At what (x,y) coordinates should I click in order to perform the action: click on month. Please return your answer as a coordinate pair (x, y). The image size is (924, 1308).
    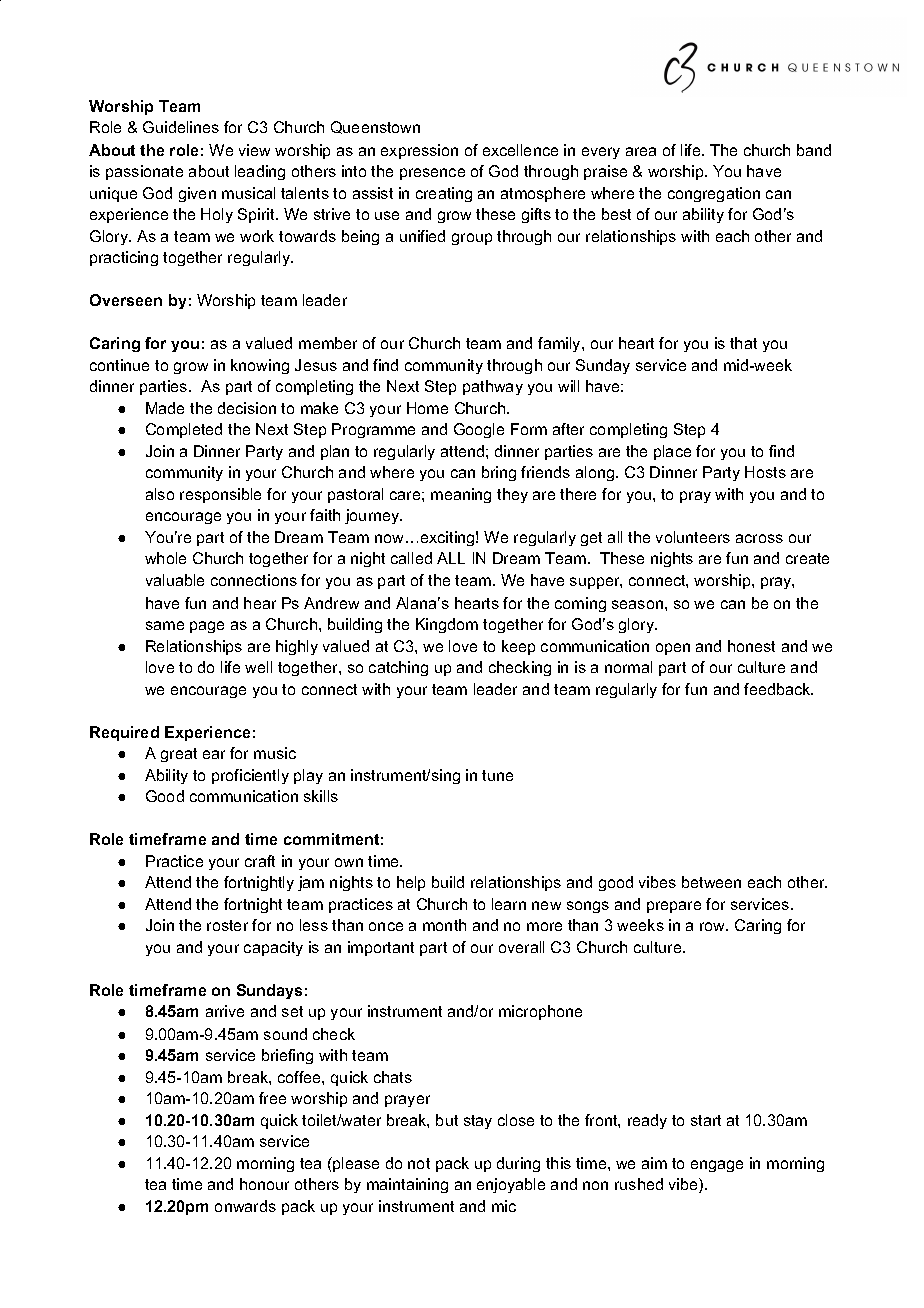
    Looking at the image, I should click on (444, 925).
